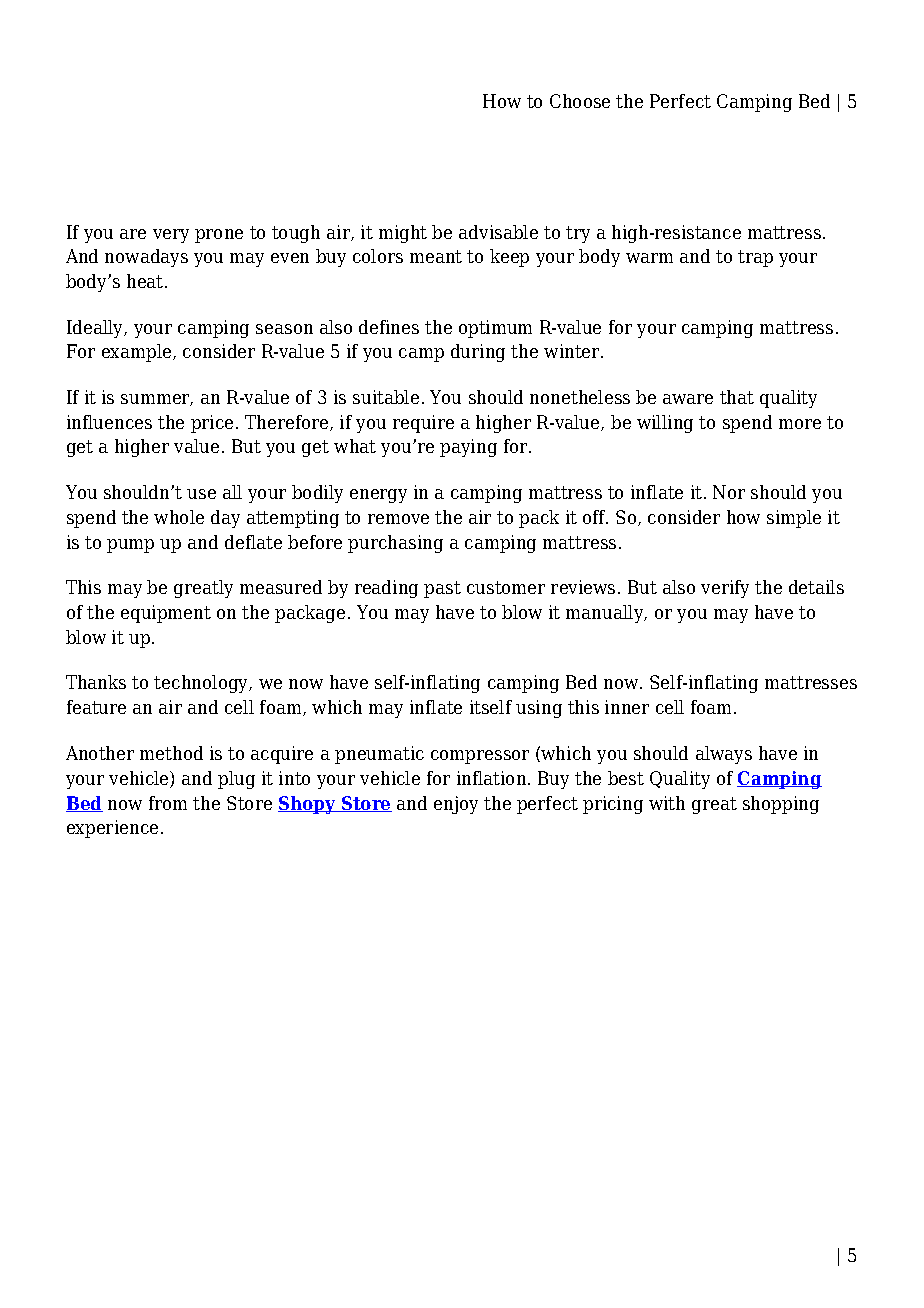 This image has width=924, height=1308. What do you see at coordinates (729, 492) in the image?
I see `Nor` at bounding box center [729, 492].
